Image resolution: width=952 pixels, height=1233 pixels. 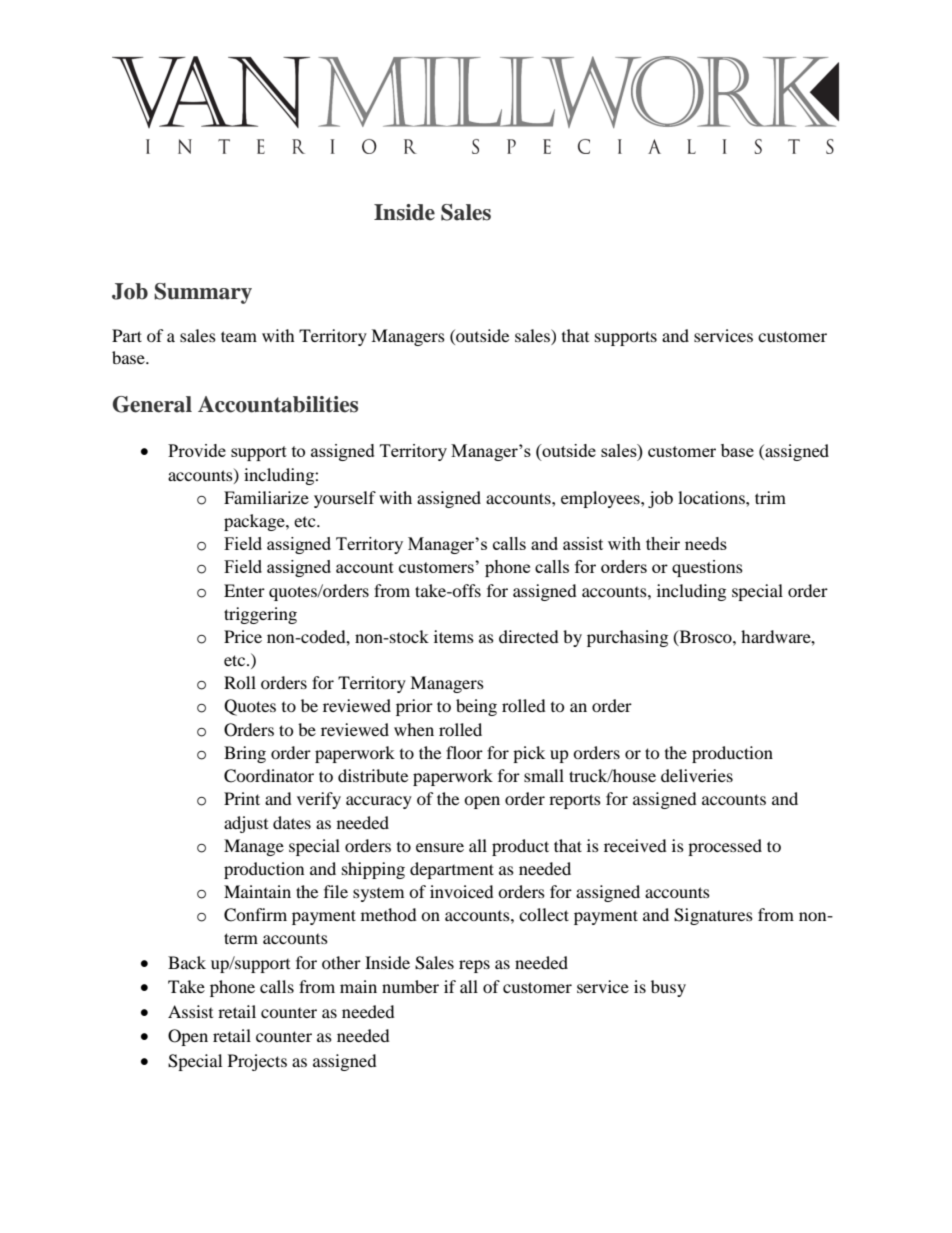 What do you see at coordinates (712, 497) in the image?
I see `locations` at bounding box center [712, 497].
